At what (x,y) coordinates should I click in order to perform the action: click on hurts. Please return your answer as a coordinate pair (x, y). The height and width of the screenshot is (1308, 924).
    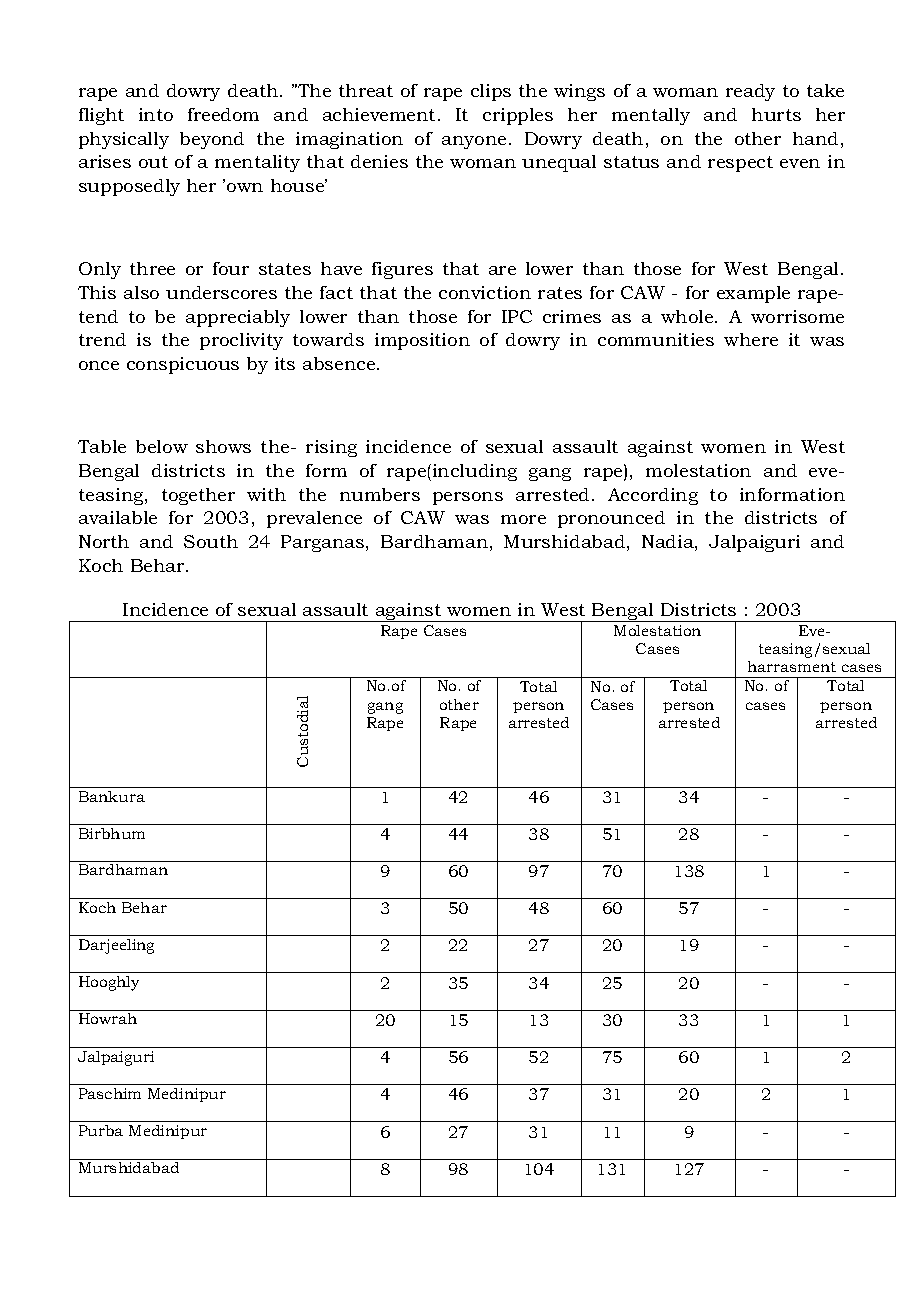
    Looking at the image, I should click on (776, 114).
